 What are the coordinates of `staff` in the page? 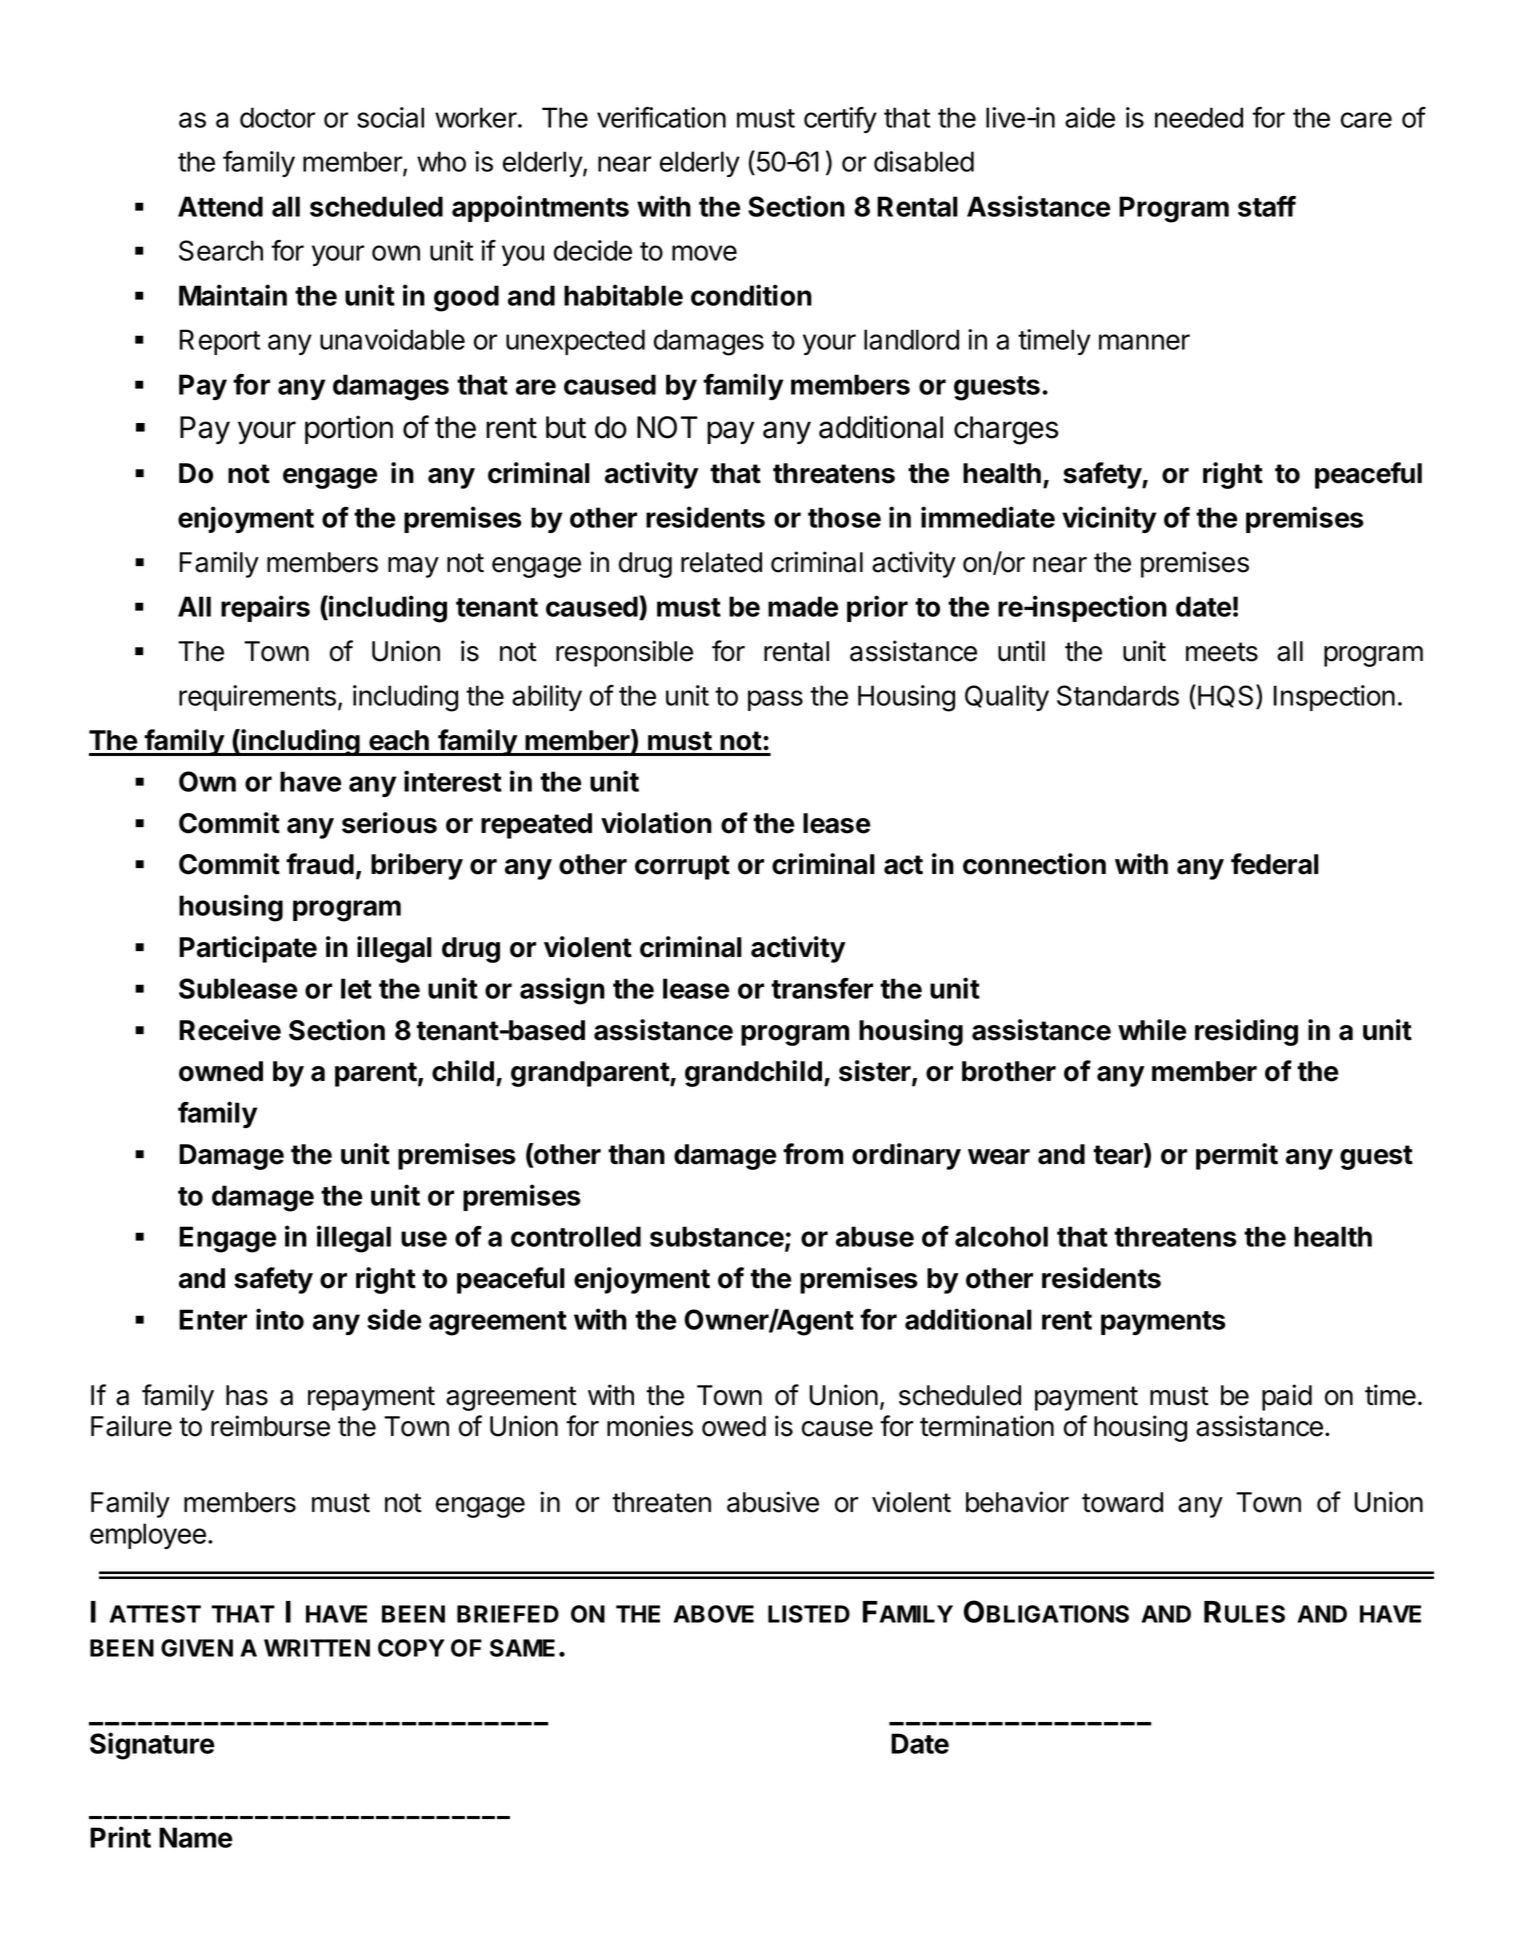 It's located at (1267, 206).
